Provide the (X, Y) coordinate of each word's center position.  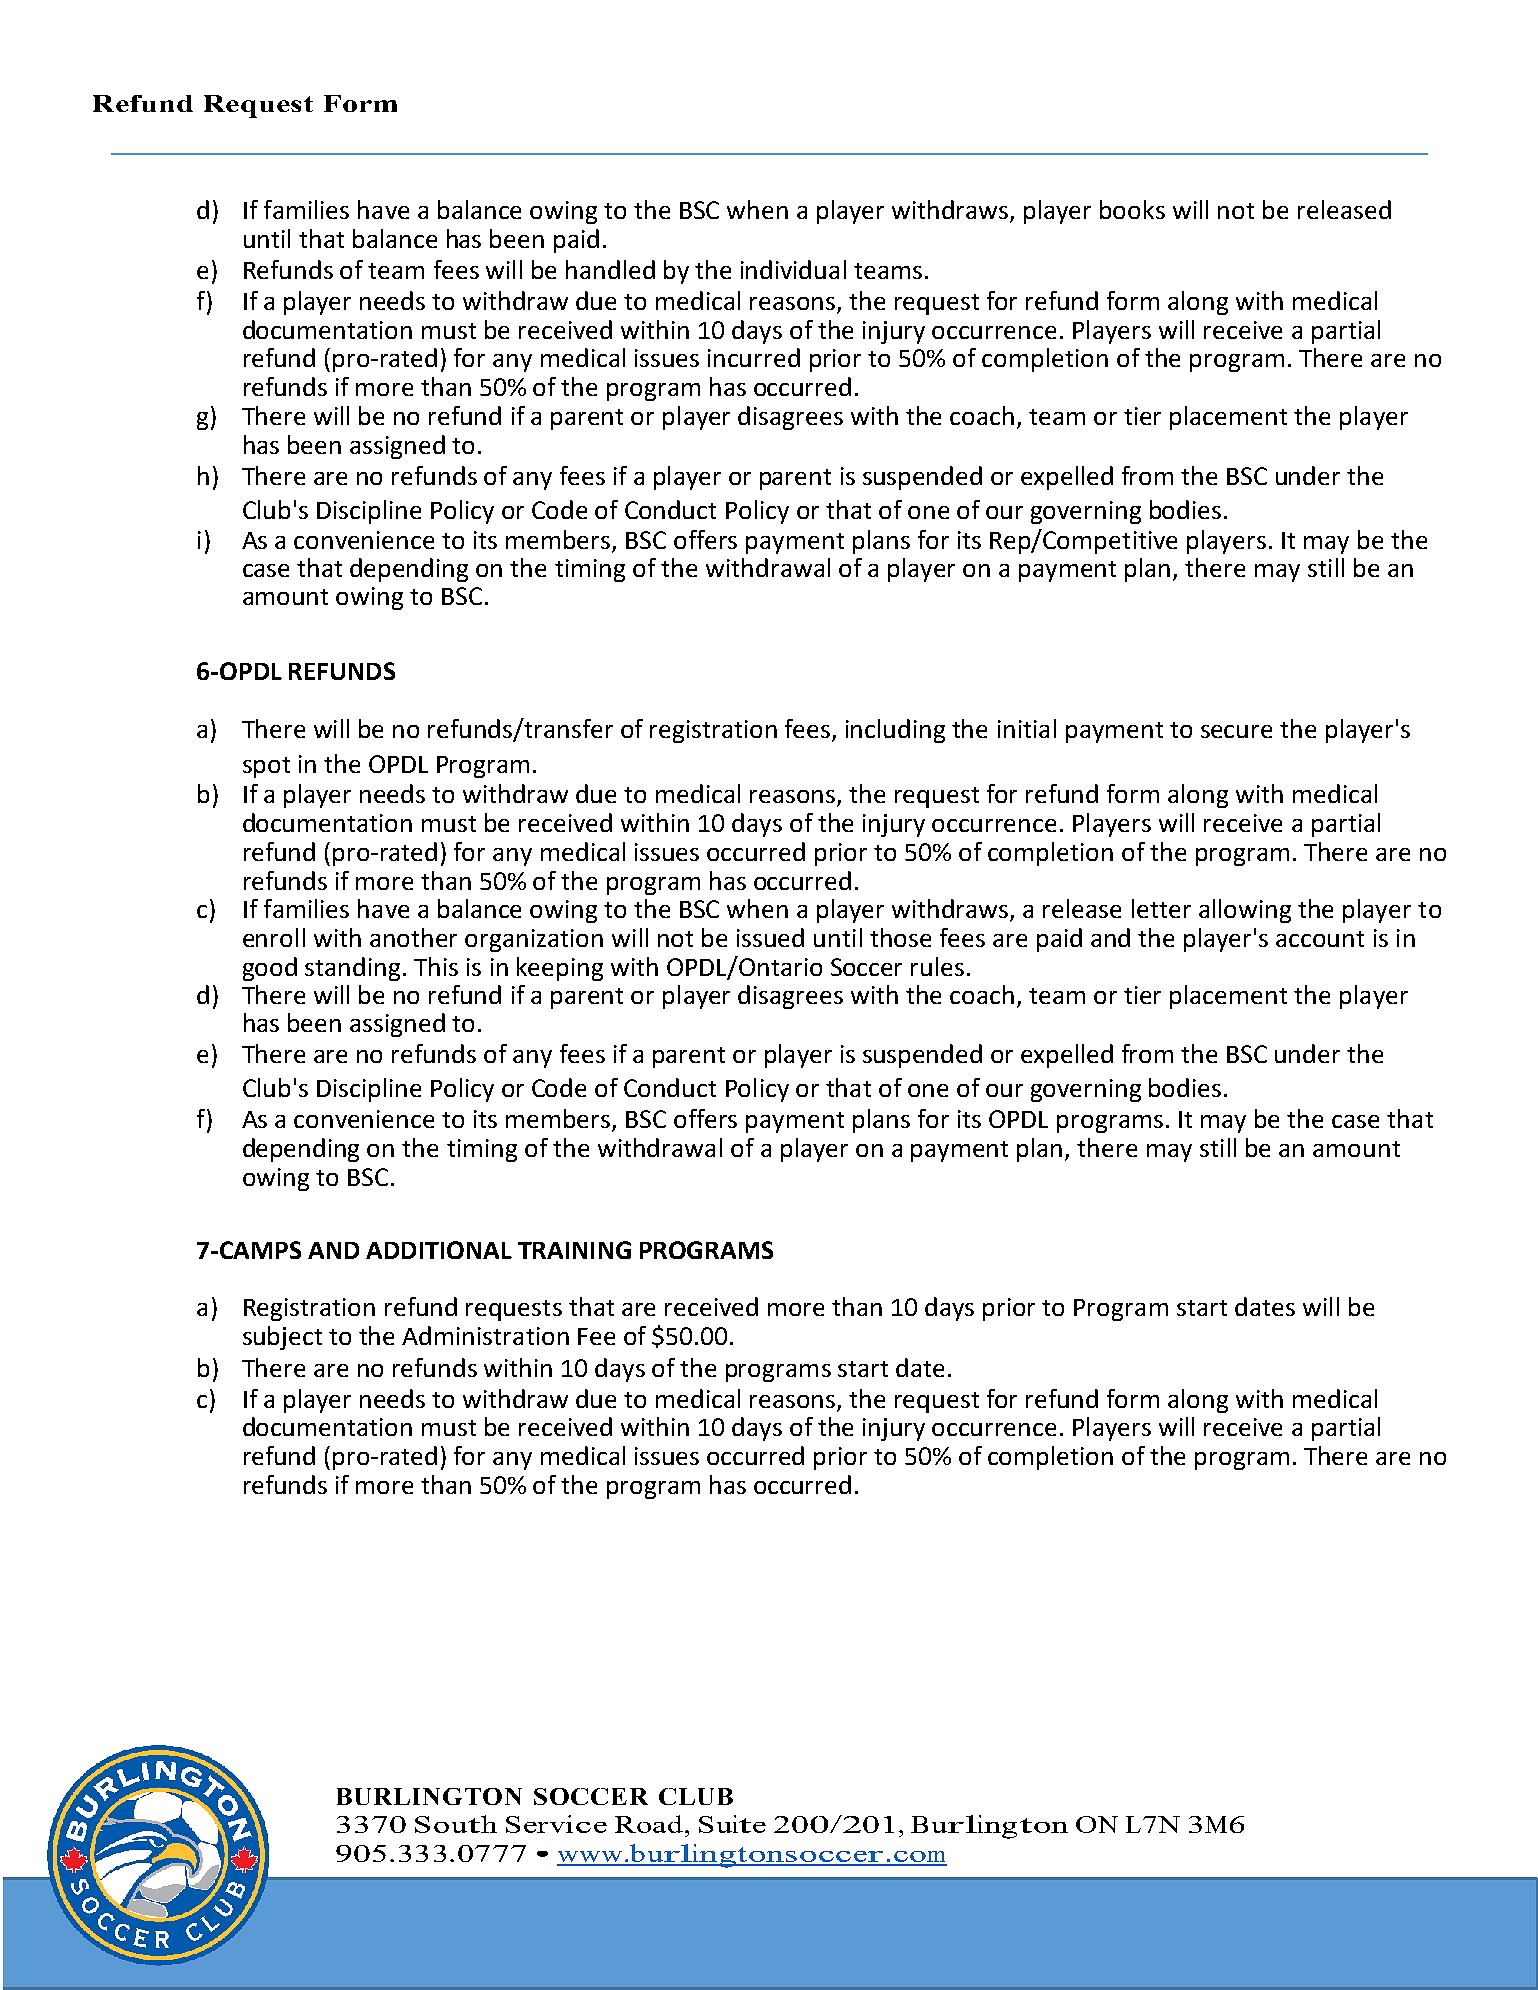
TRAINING (574, 1250)
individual (793, 269)
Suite (732, 1824)
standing (352, 969)
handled (610, 269)
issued (770, 937)
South (456, 1824)
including (895, 731)
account (1320, 939)
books (1132, 209)
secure (1236, 731)
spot (266, 767)
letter (1161, 908)
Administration (485, 1335)
